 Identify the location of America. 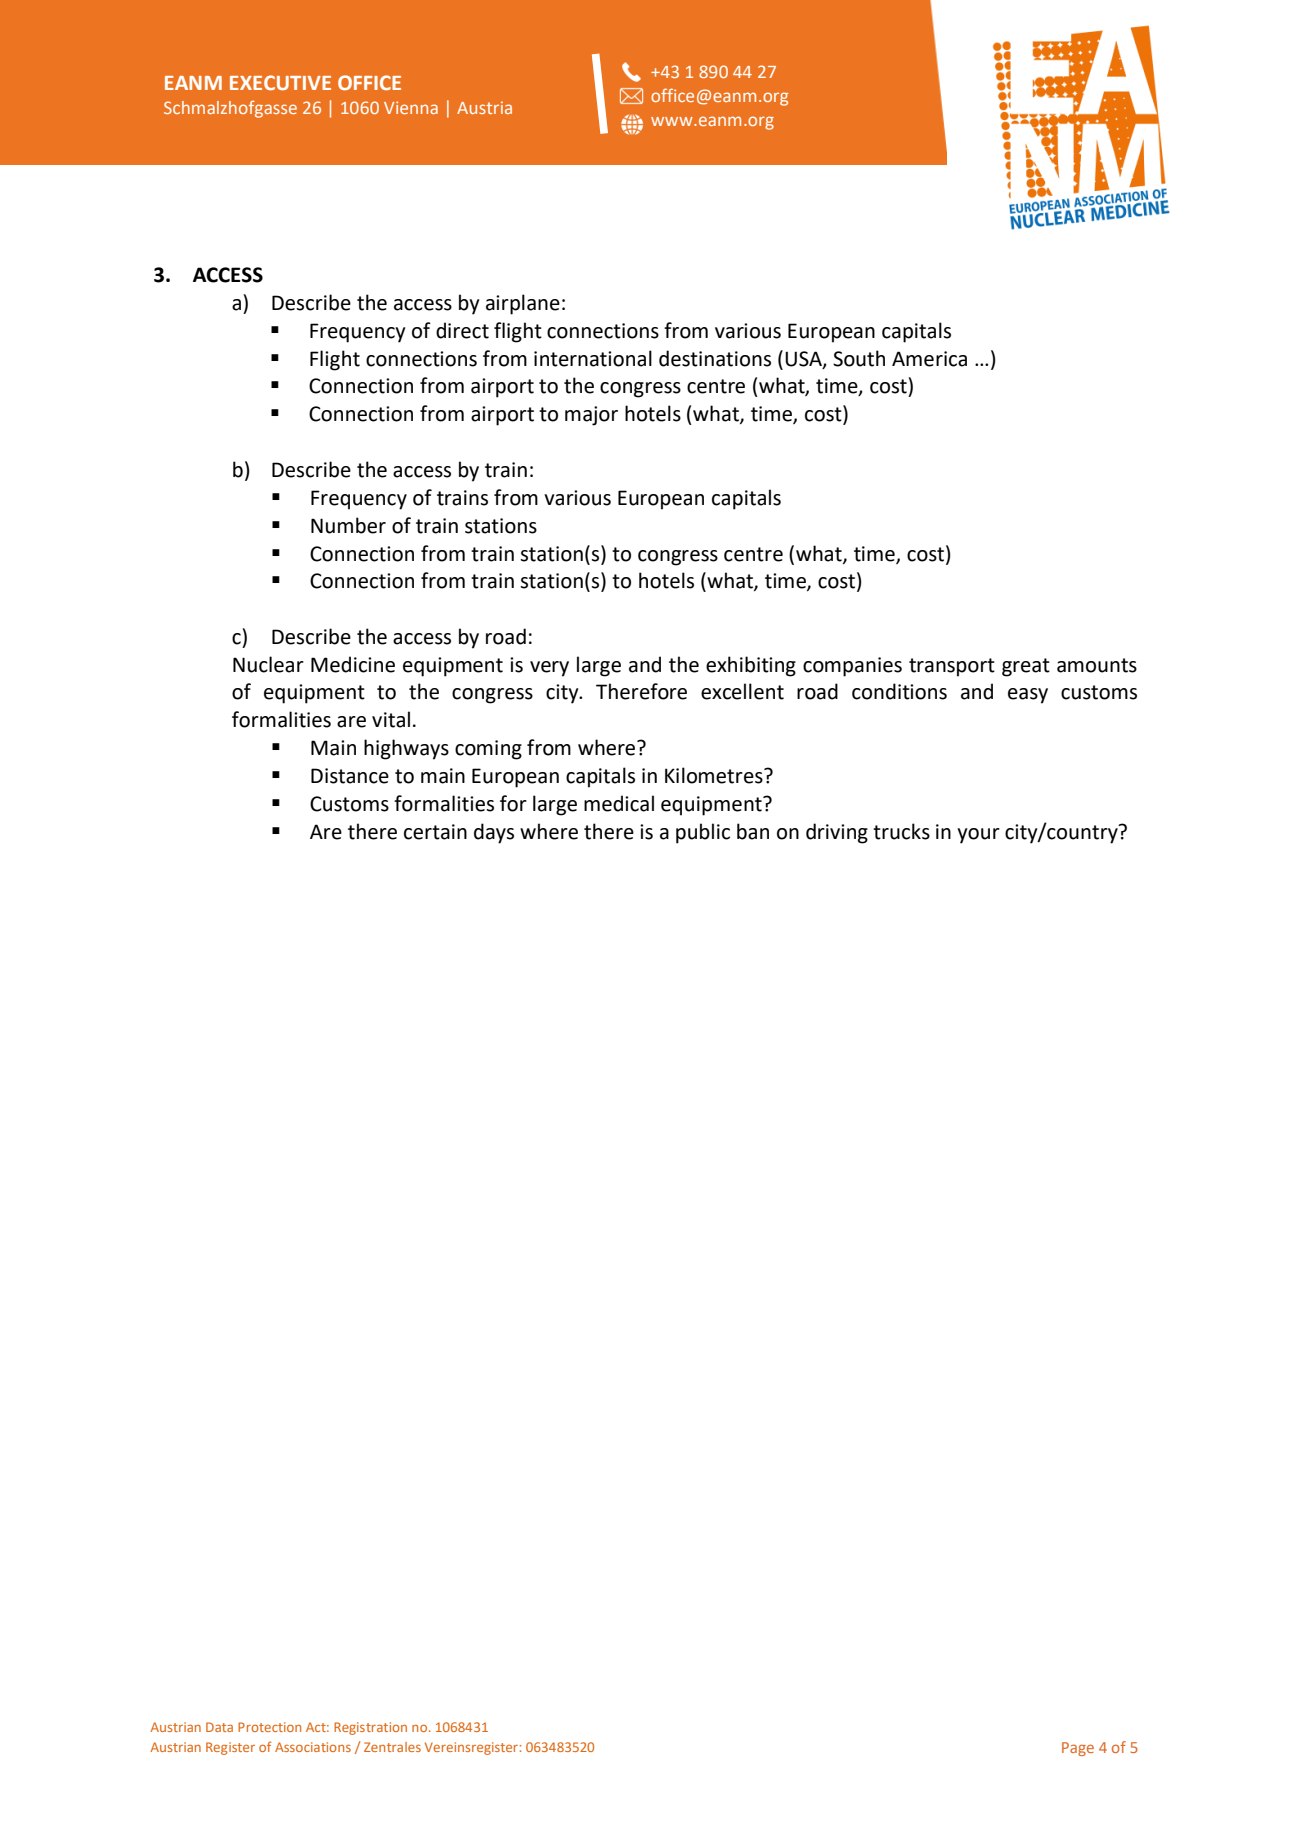
(929, 359).
